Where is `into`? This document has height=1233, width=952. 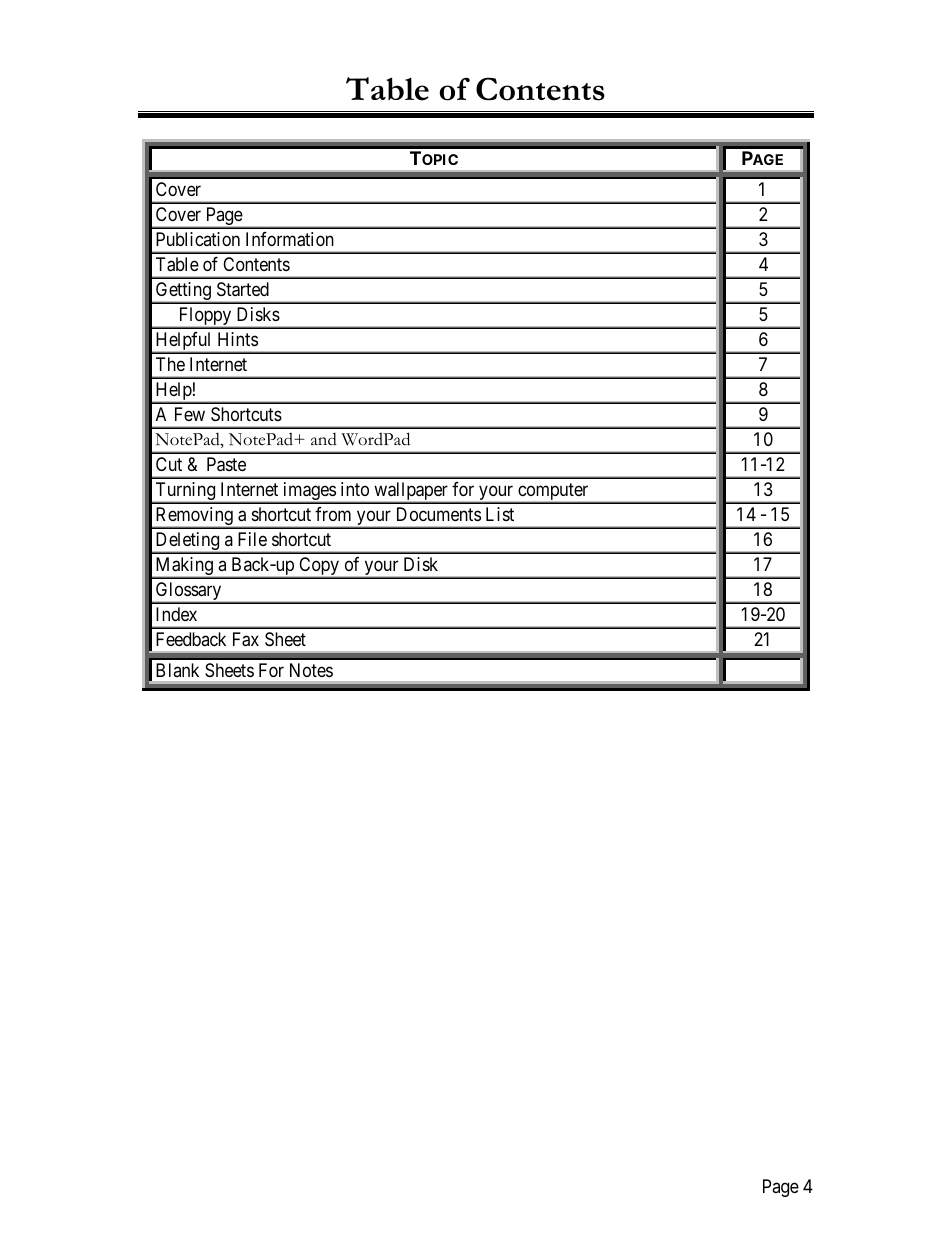
into is located at coordinates (355, 489).
